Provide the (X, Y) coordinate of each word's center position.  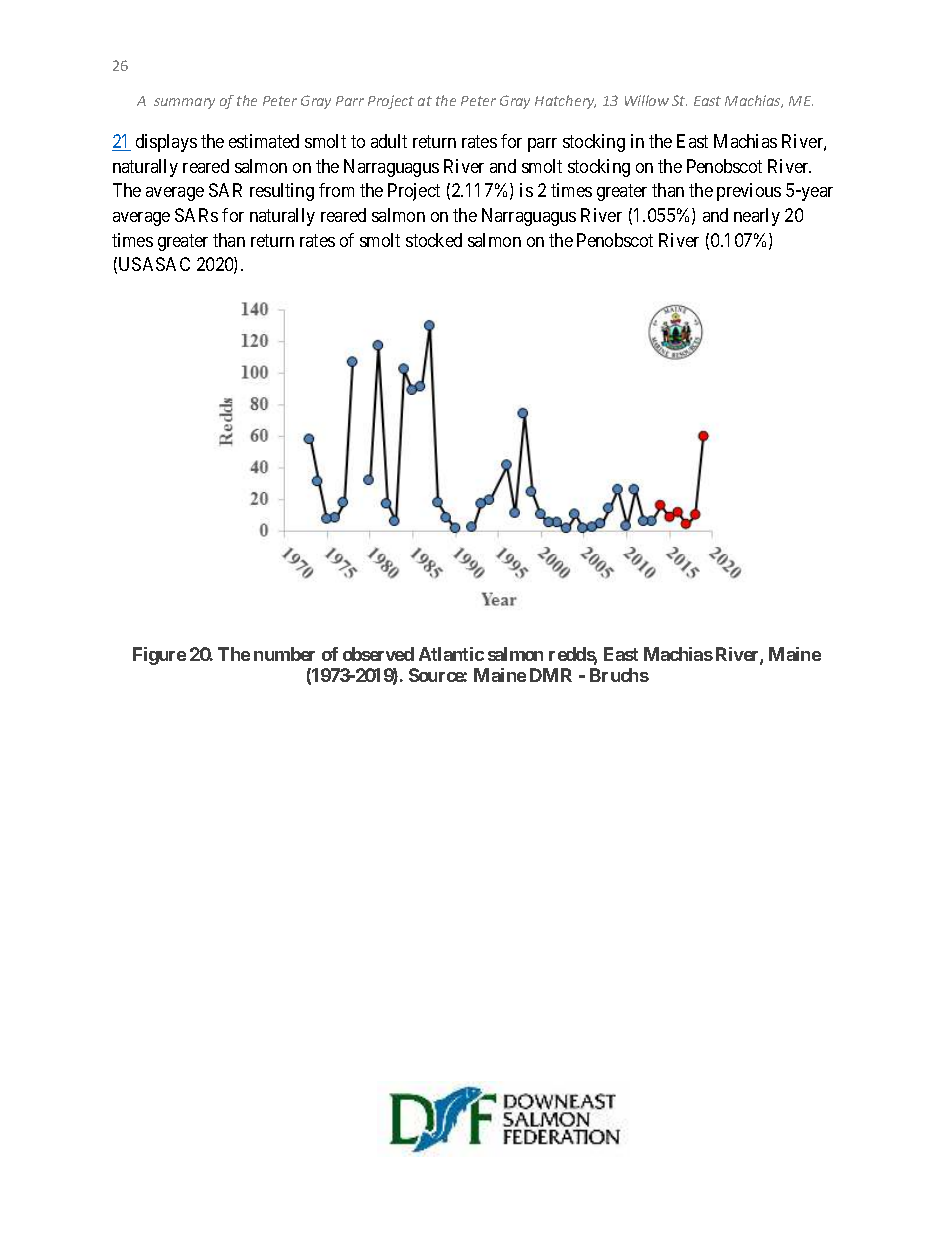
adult (389, 141)
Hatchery (565, 102)
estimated (264, 141)
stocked (434, 240)
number (284, 654)
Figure (159, 656)
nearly (757, 217)
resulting (282, 192)
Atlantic (451, 654)
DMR (551, 675)
